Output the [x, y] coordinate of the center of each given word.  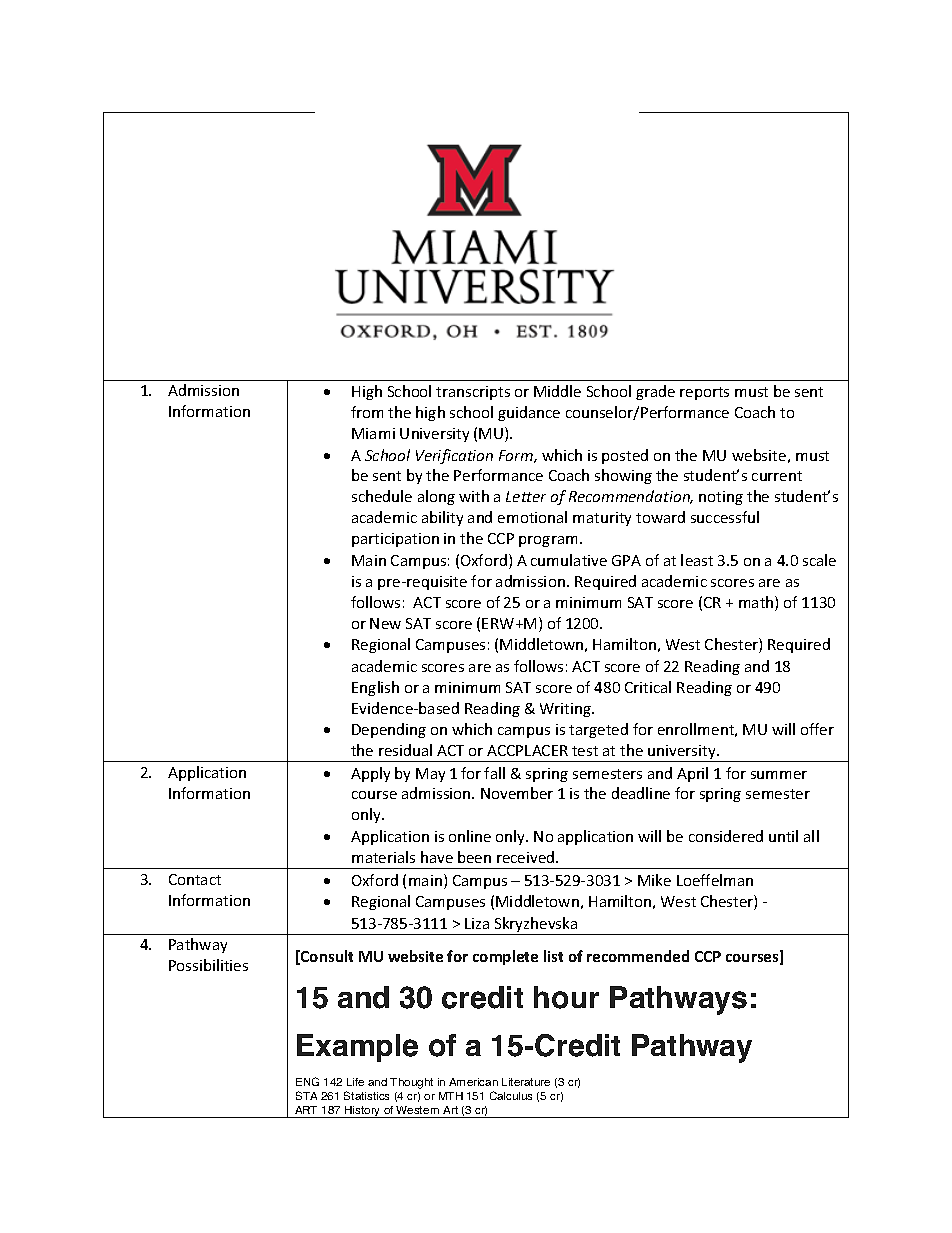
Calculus [511, 1095]
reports [704, 393]
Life [355, 1082]
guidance [529, 413]
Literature [526, 1082]
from [367, 412]
